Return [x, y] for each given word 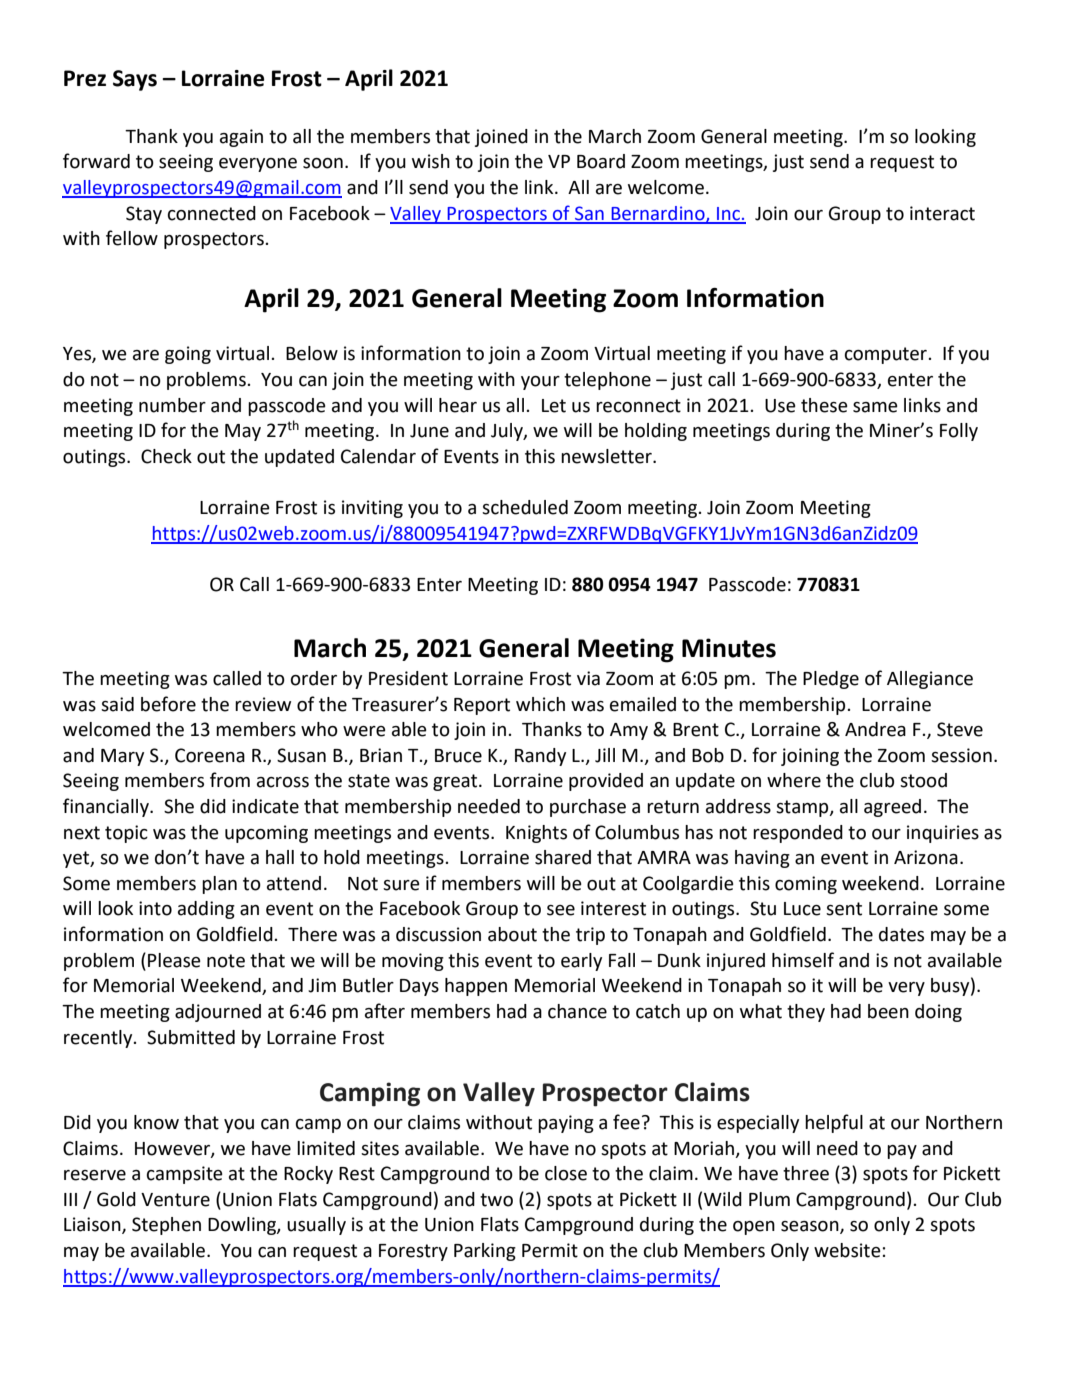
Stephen [166, 1226]
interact [942, 213]
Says [135, 80]
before [168, 704]
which [540, 704]
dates [901, 934]
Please [174, 960]
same [875, 407]
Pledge [831, 680]
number [172, 405]
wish [431, 161]
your [540, 383]
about [512, 934]
